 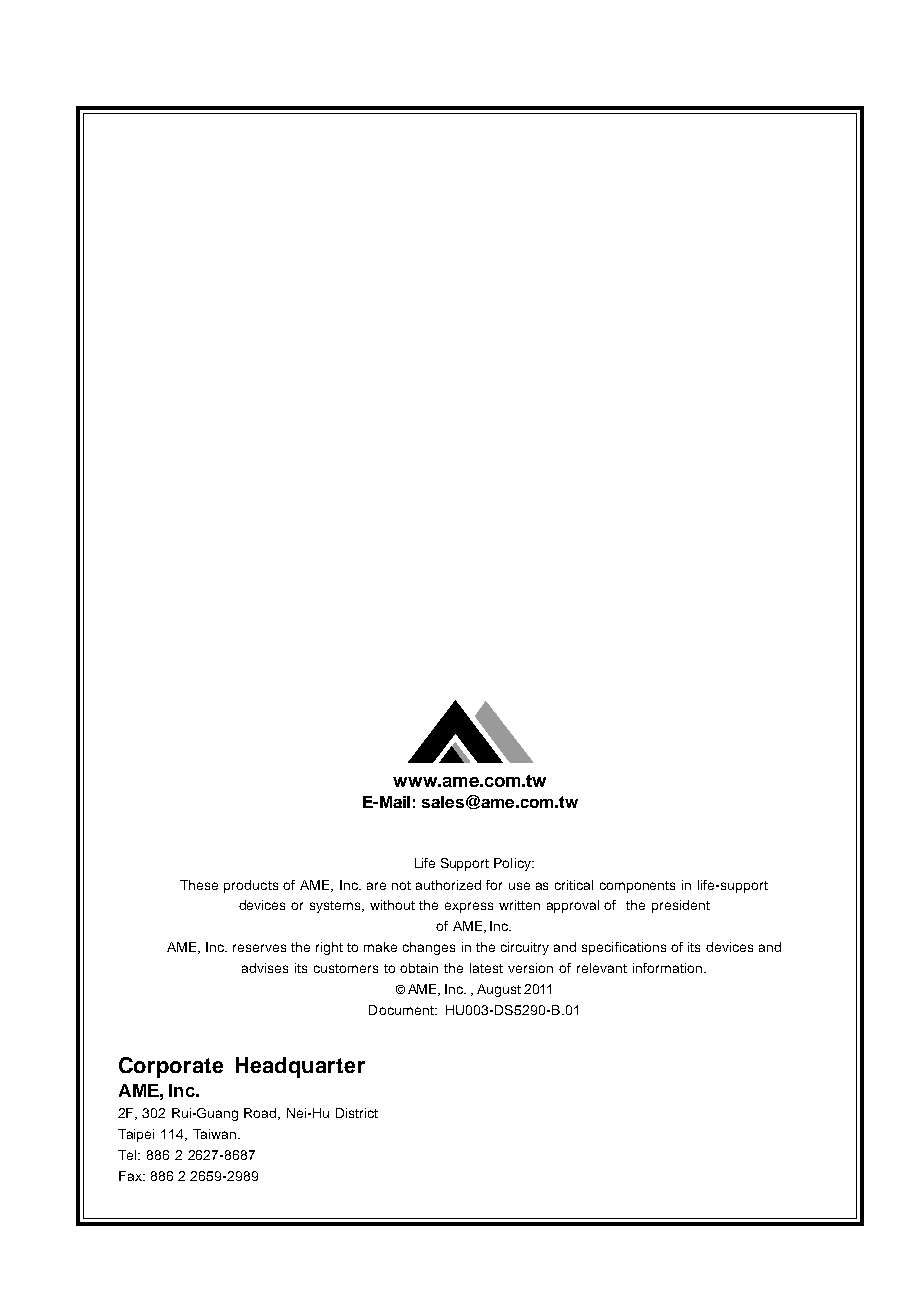 What do you see at coordinates (171, 1067) in the screenshot?
I see `Corporate` at bounding box center [171, 1067].
